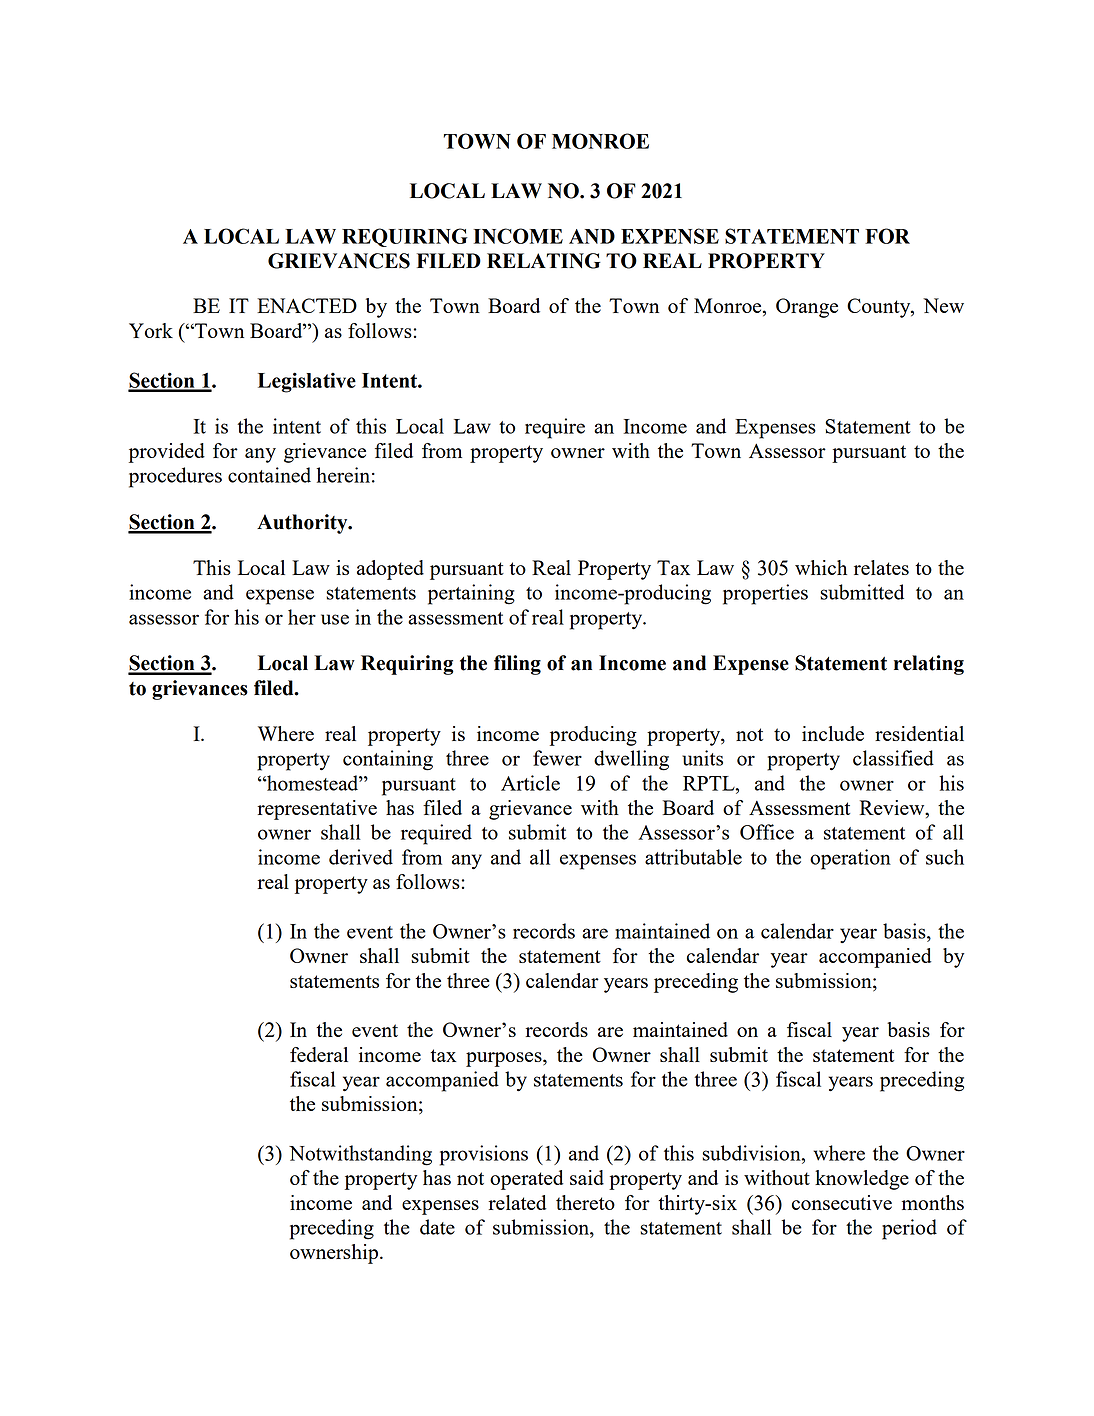  Describe the element at coordinates (437, 1227) in the screenshot. I see `date` at that location.
